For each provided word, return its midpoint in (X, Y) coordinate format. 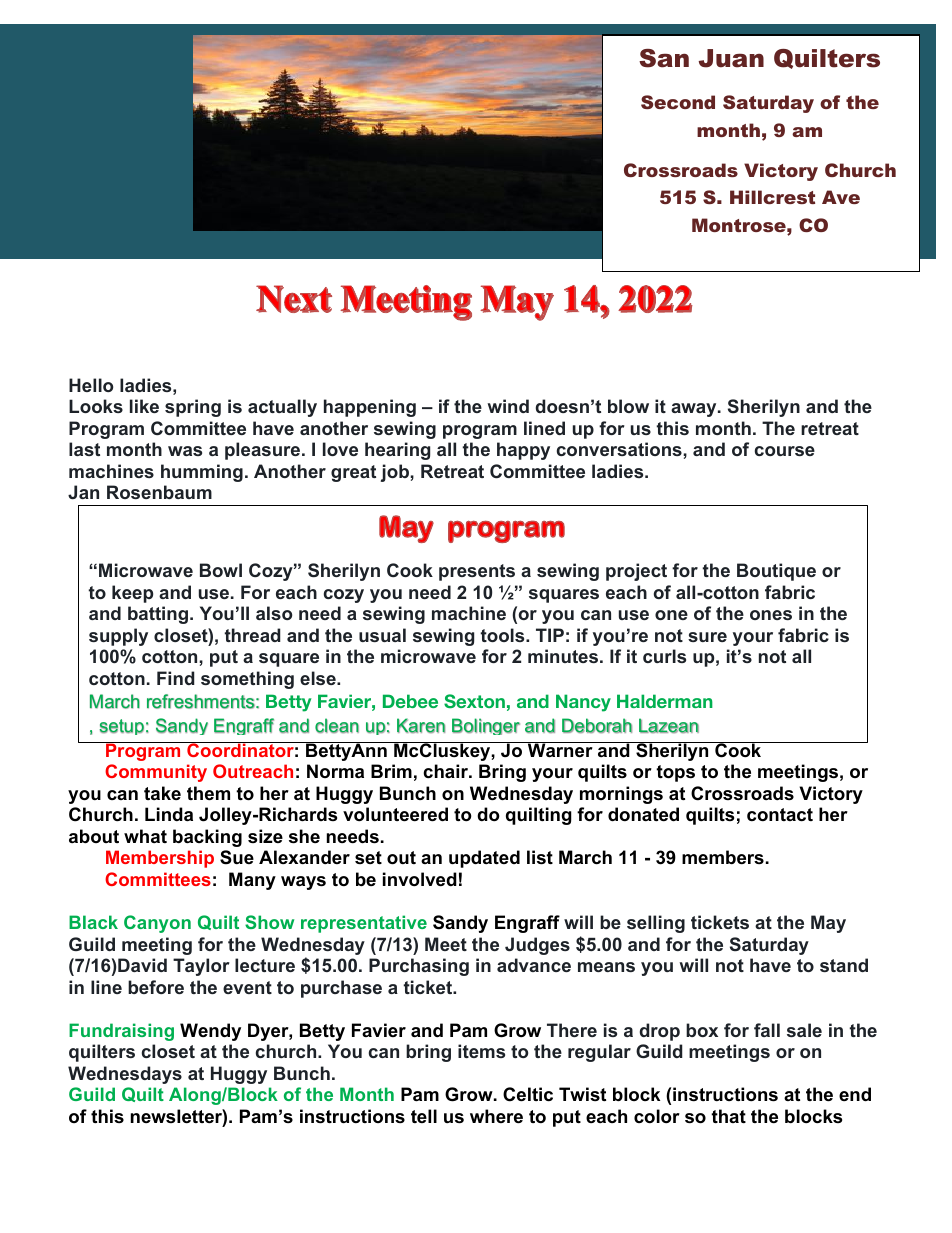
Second (678, 102)
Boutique (776, 572)
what (145, 836)
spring (193, 408)
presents (477, 572)
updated (484, 859)
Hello (91, 385)
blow (628, 406)
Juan (731, 58)
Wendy (210, 1032)
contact (780, 815)
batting (158, 615)
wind (508, 406)
